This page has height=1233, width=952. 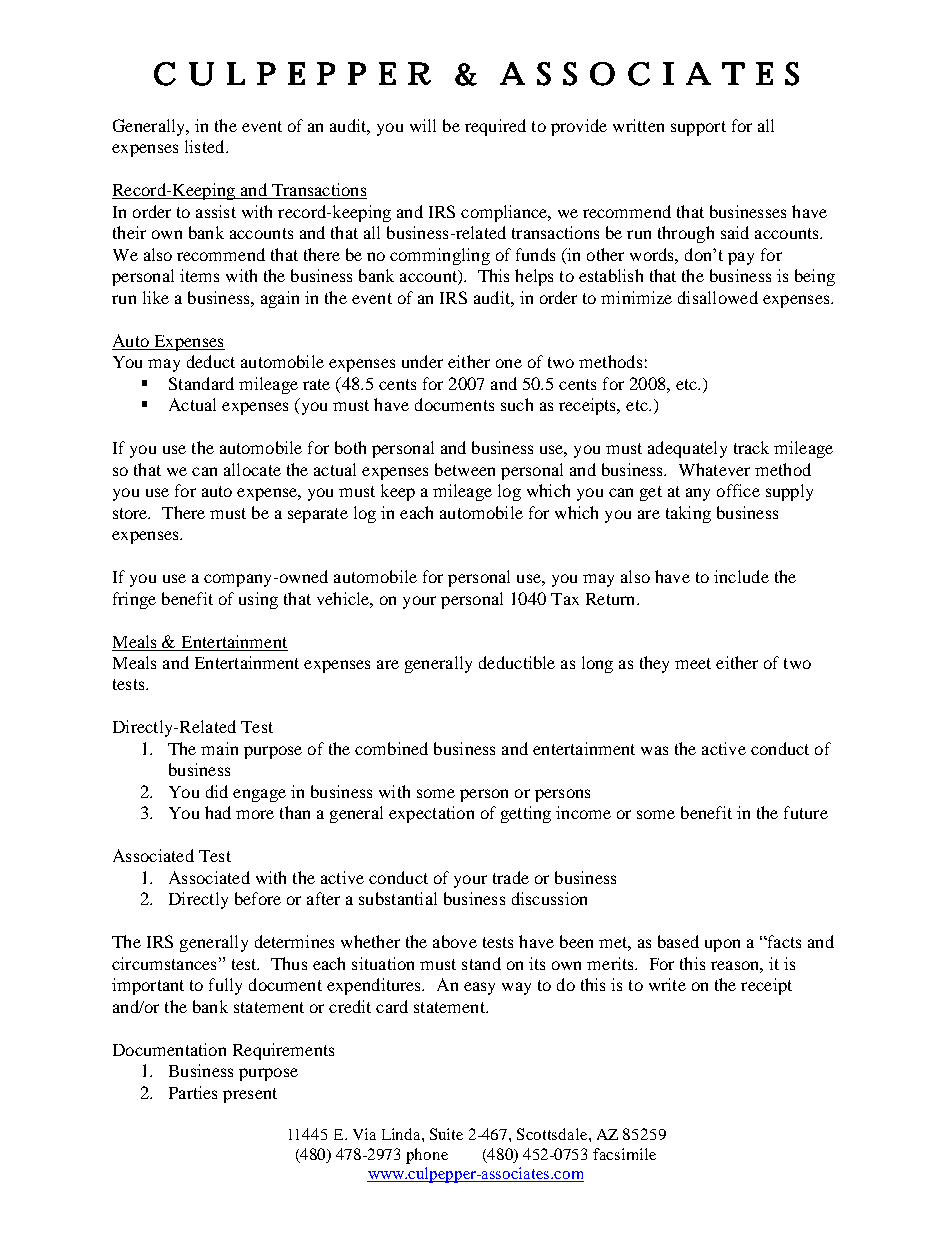 I want to click on future, so click(x=806, y=812).
